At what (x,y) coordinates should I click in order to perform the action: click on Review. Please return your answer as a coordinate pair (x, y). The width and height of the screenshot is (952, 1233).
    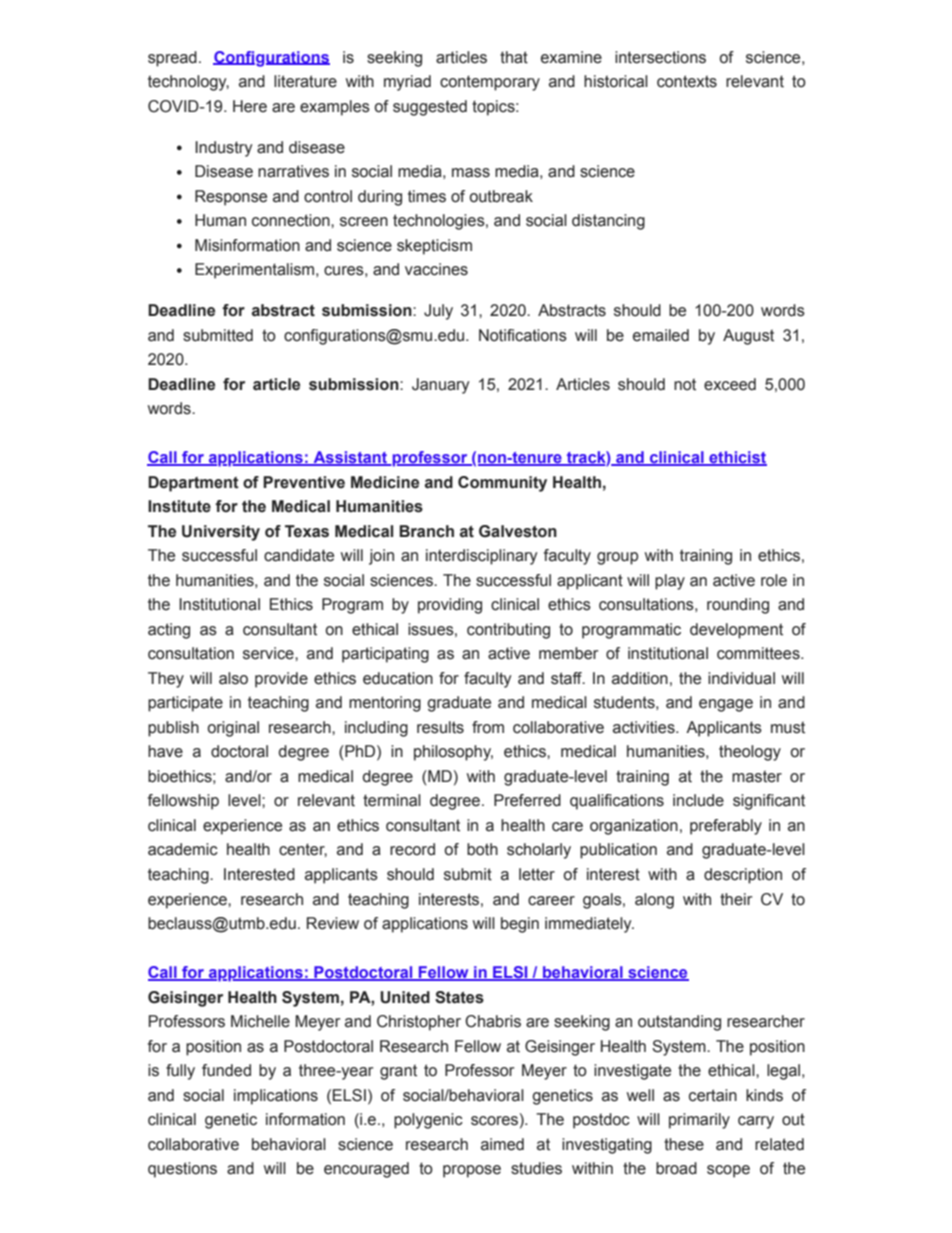
    Looking at the image, I should click on (333, 923).
